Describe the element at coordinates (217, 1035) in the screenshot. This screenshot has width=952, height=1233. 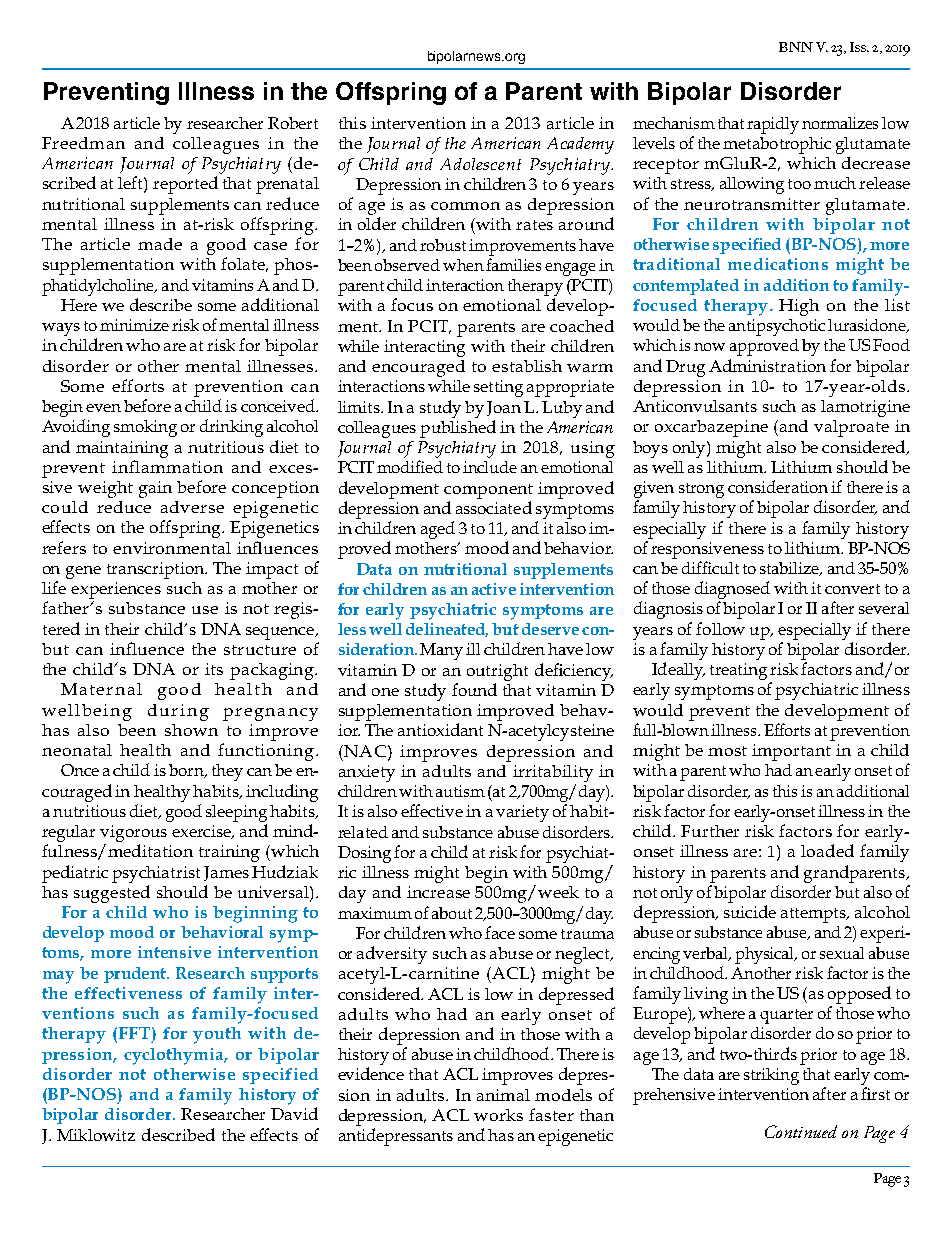
I see `youth` at that location.
